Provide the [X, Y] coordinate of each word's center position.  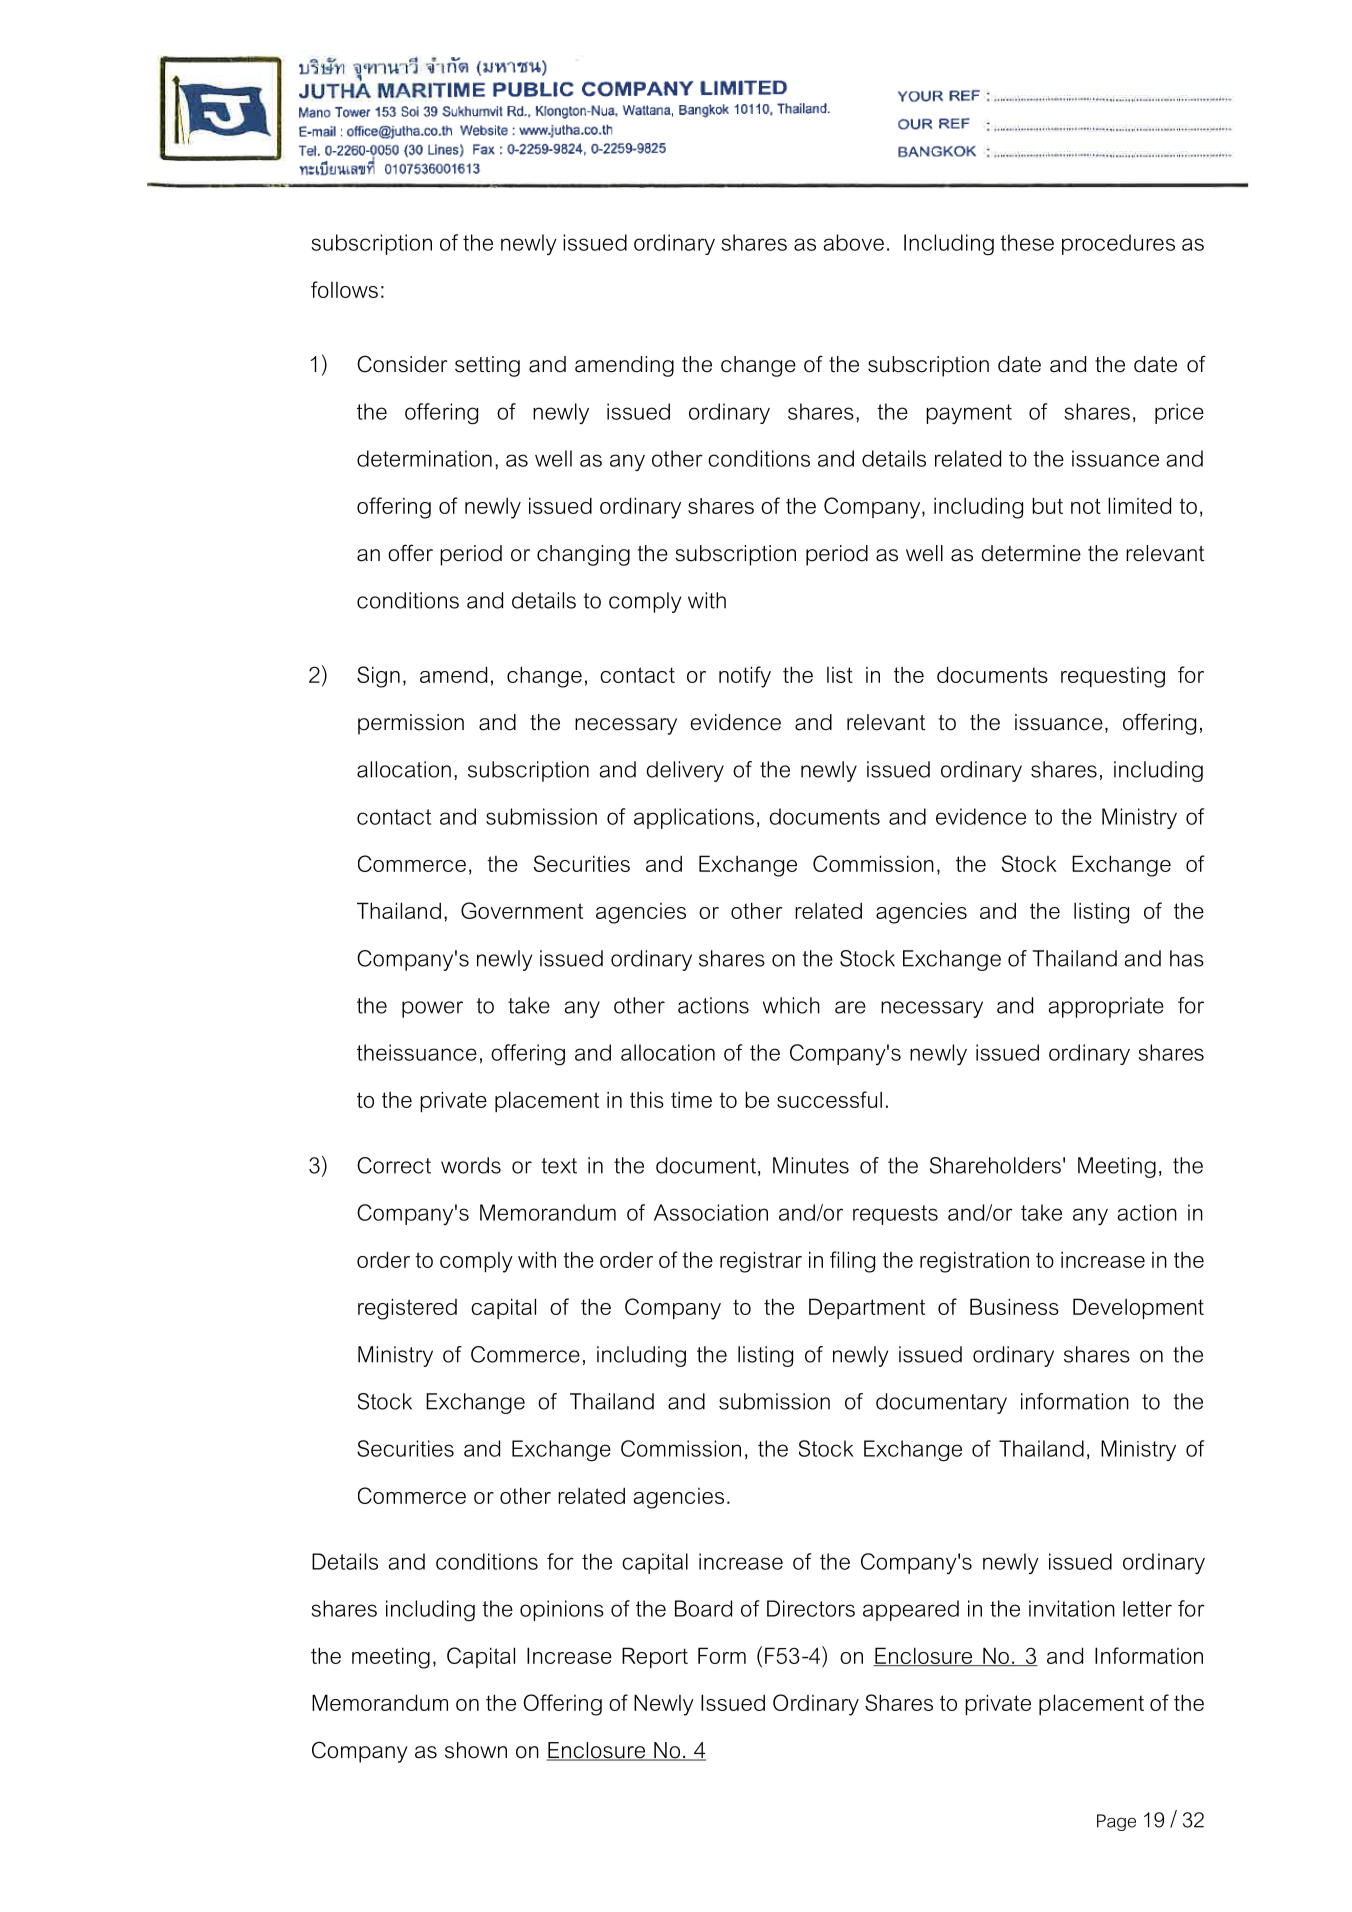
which [791, 1005]
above [853, 242]
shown [476, 1750]
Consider [402, 364]
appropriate [1106, 1007]
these [1027, 242]
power [432, 1009]
